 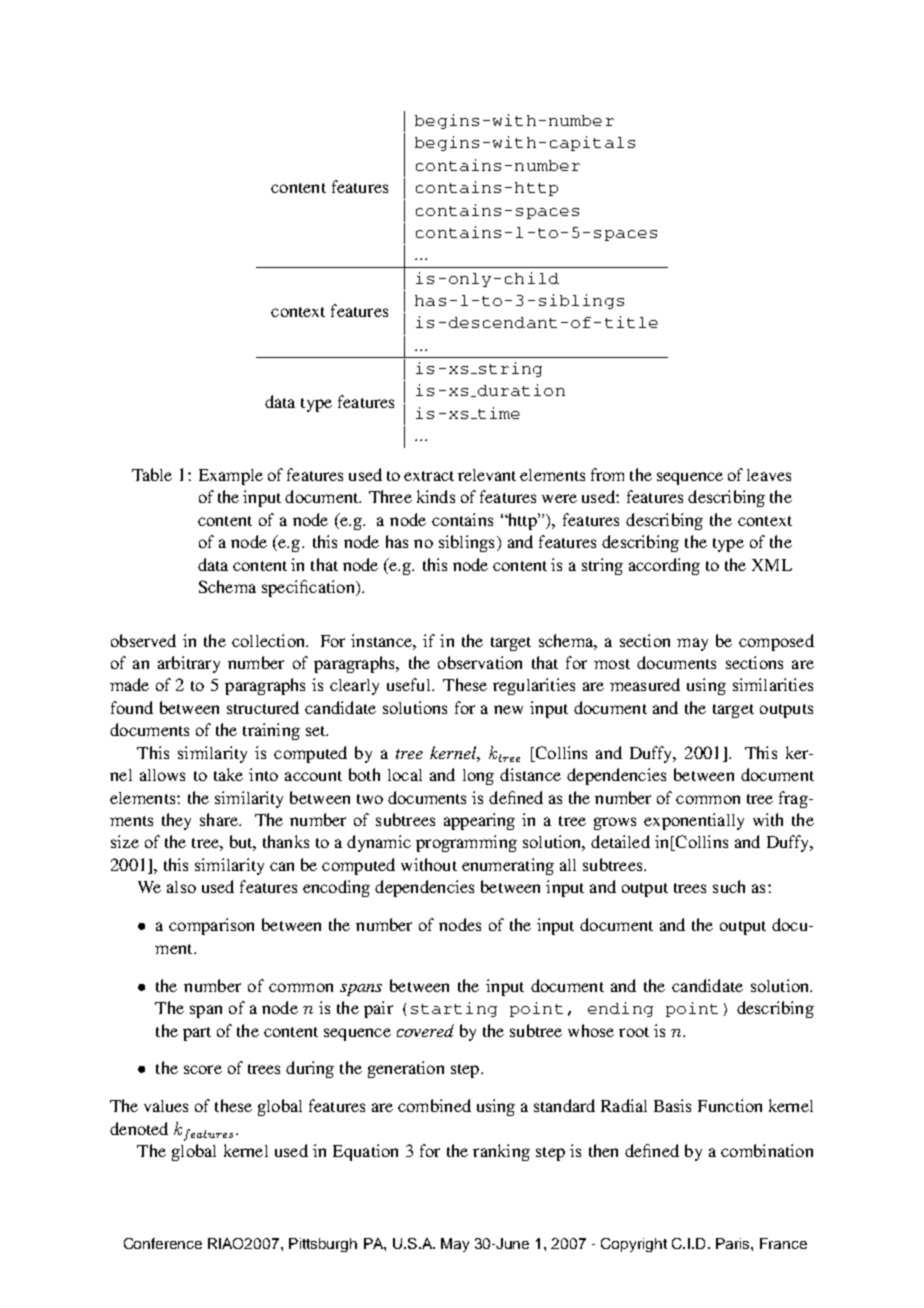 What do you see at coordinates (163, 1243) in the screenshot?
I see `Conference` at bounding box center [163, 1243].
